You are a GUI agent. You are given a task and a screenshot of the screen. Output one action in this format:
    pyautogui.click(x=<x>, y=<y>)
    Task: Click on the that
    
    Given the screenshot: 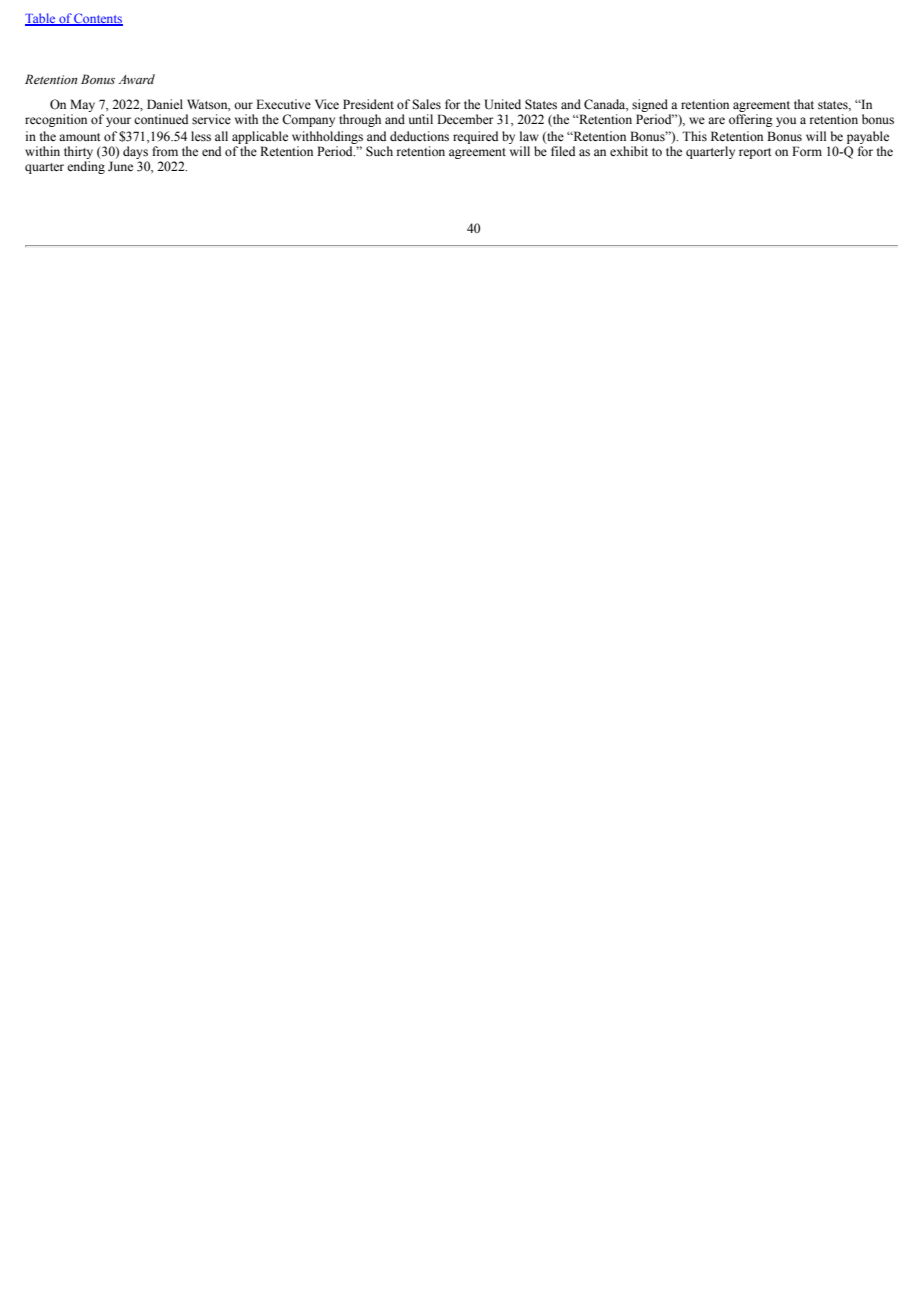 What is the action you would take?
    pyautogui.click(x=804, y=104)
